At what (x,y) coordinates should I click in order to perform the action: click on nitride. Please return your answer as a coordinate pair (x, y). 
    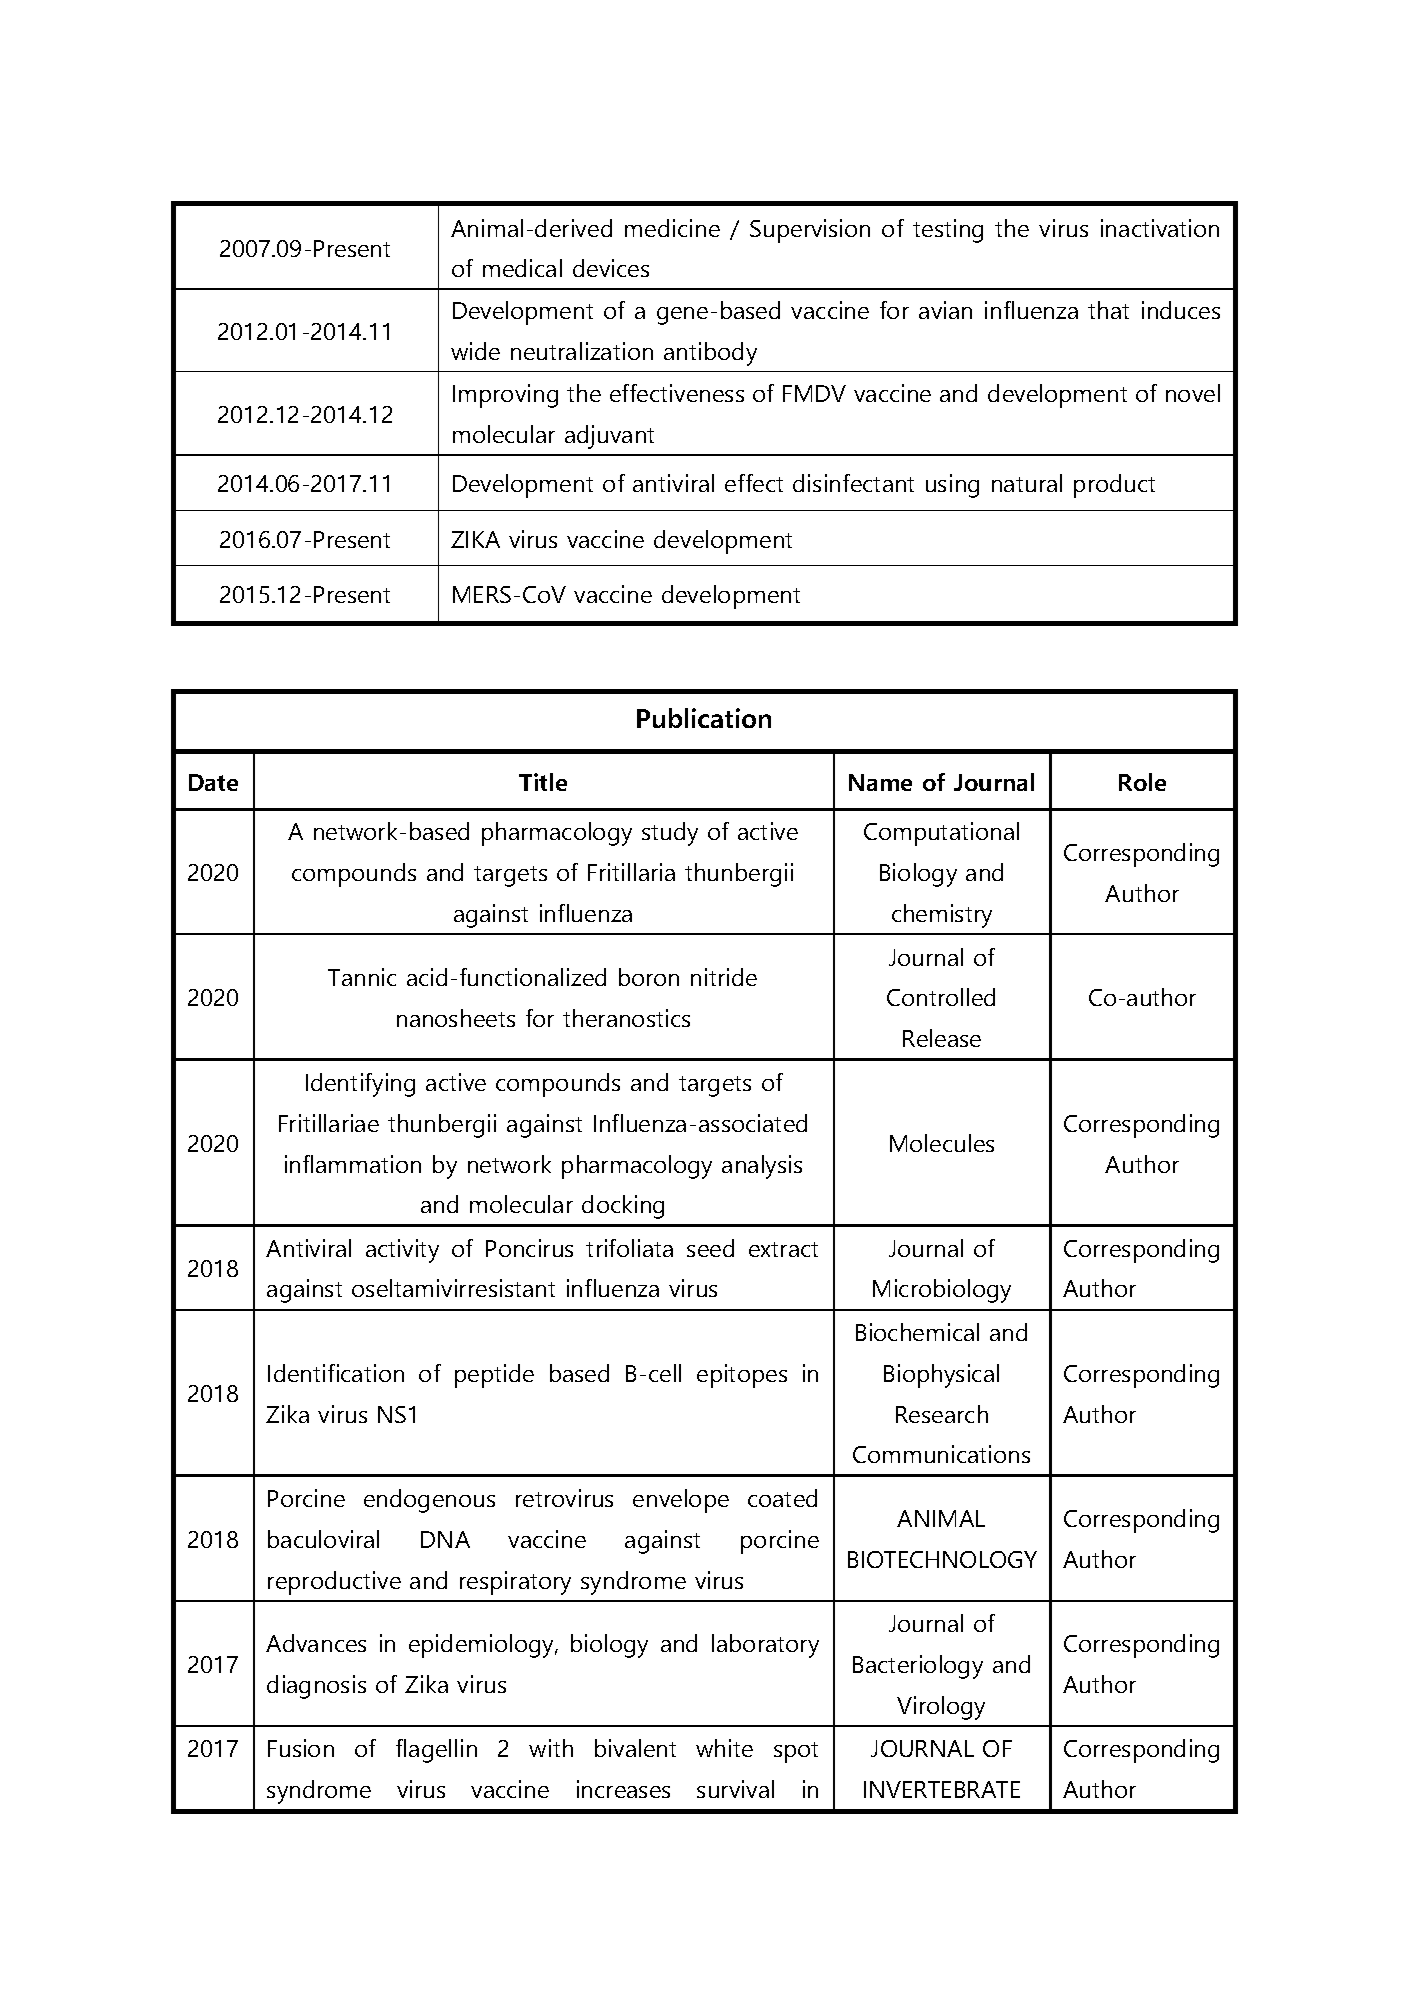
    Looking at the image, I should click on (724, 977).
